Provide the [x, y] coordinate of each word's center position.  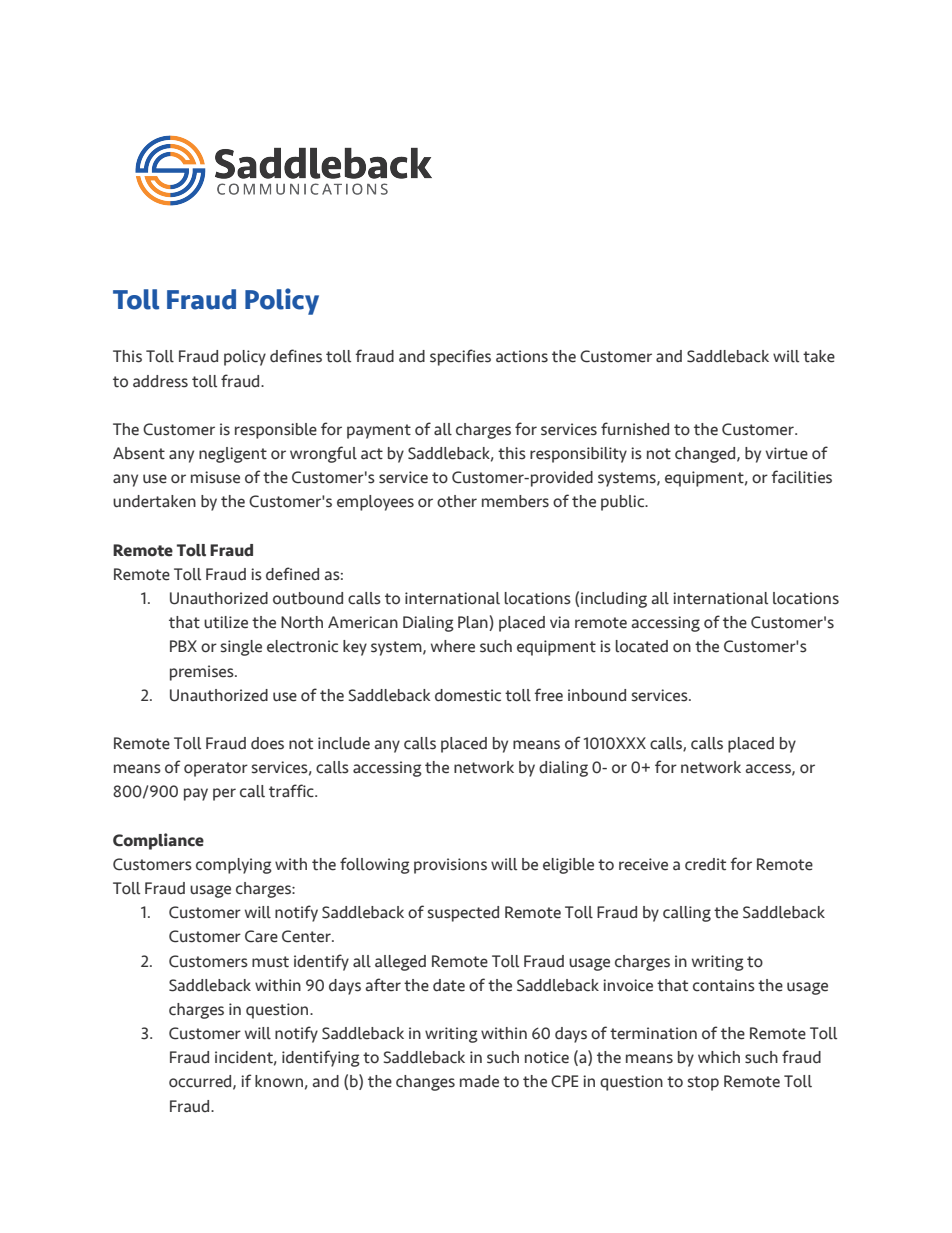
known [279, 1081]
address [160, 381]
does [267, 743]
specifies [460, 357]
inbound [597, 695]
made [479, 1081]
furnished [635, 429]
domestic [468, 695]
